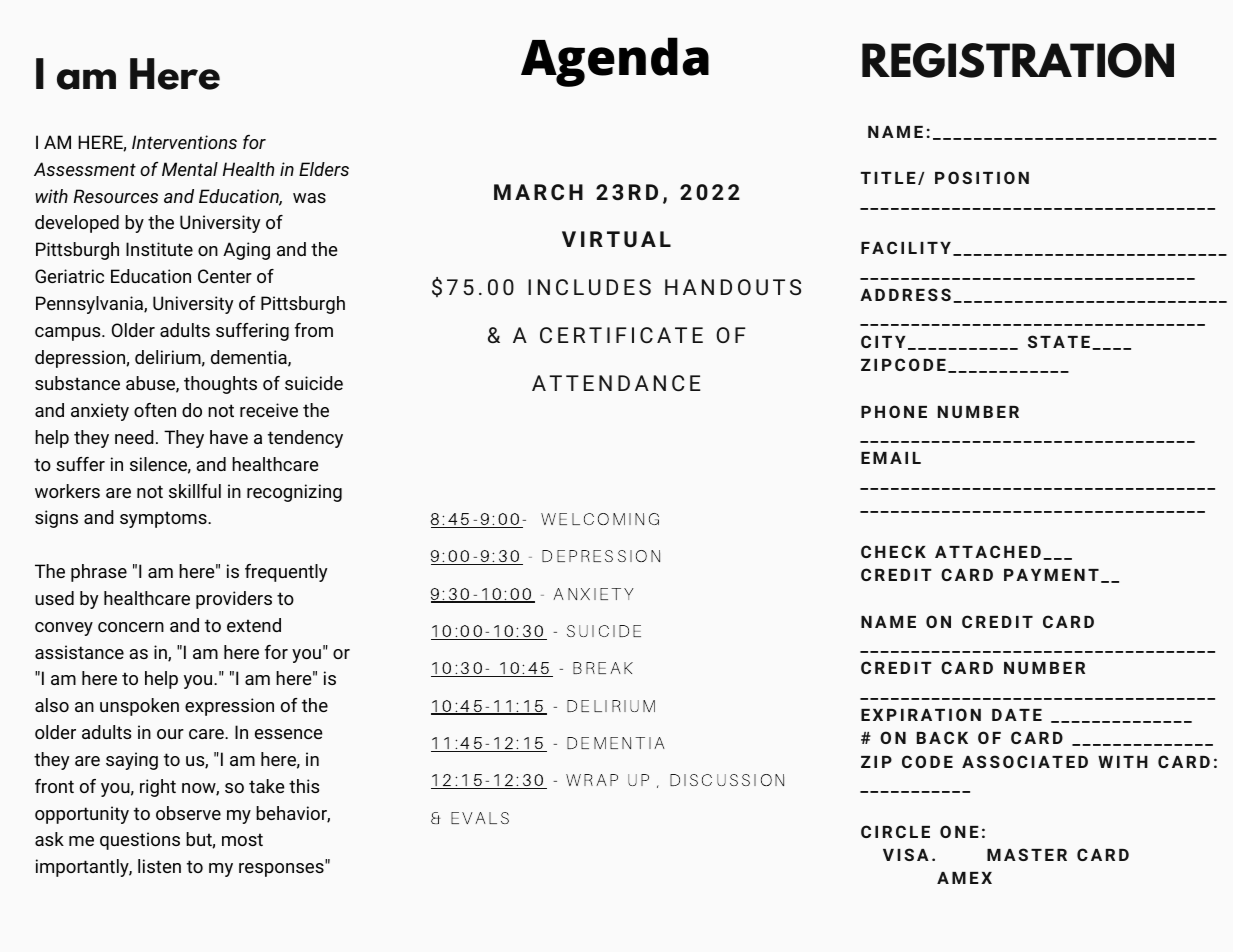  Describe the element at coordinates (1017, 715) in the screenshot. I see `DATE` at that location.
